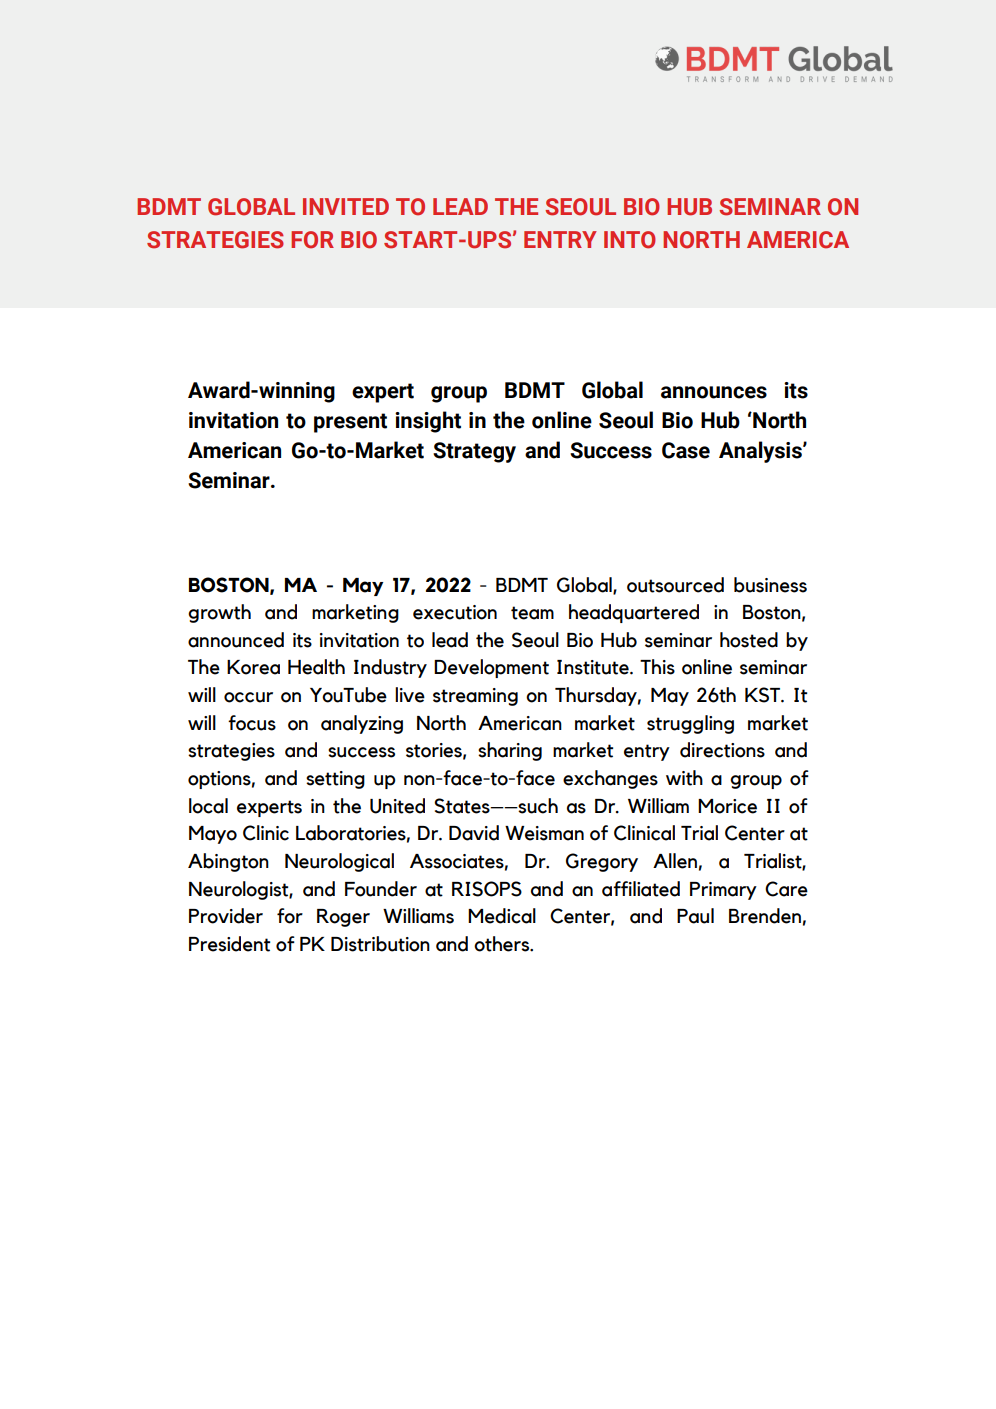  What do you see at coordinates (675, 585) in the page?
I see `outsourced` at bounding box center [675, 585].
